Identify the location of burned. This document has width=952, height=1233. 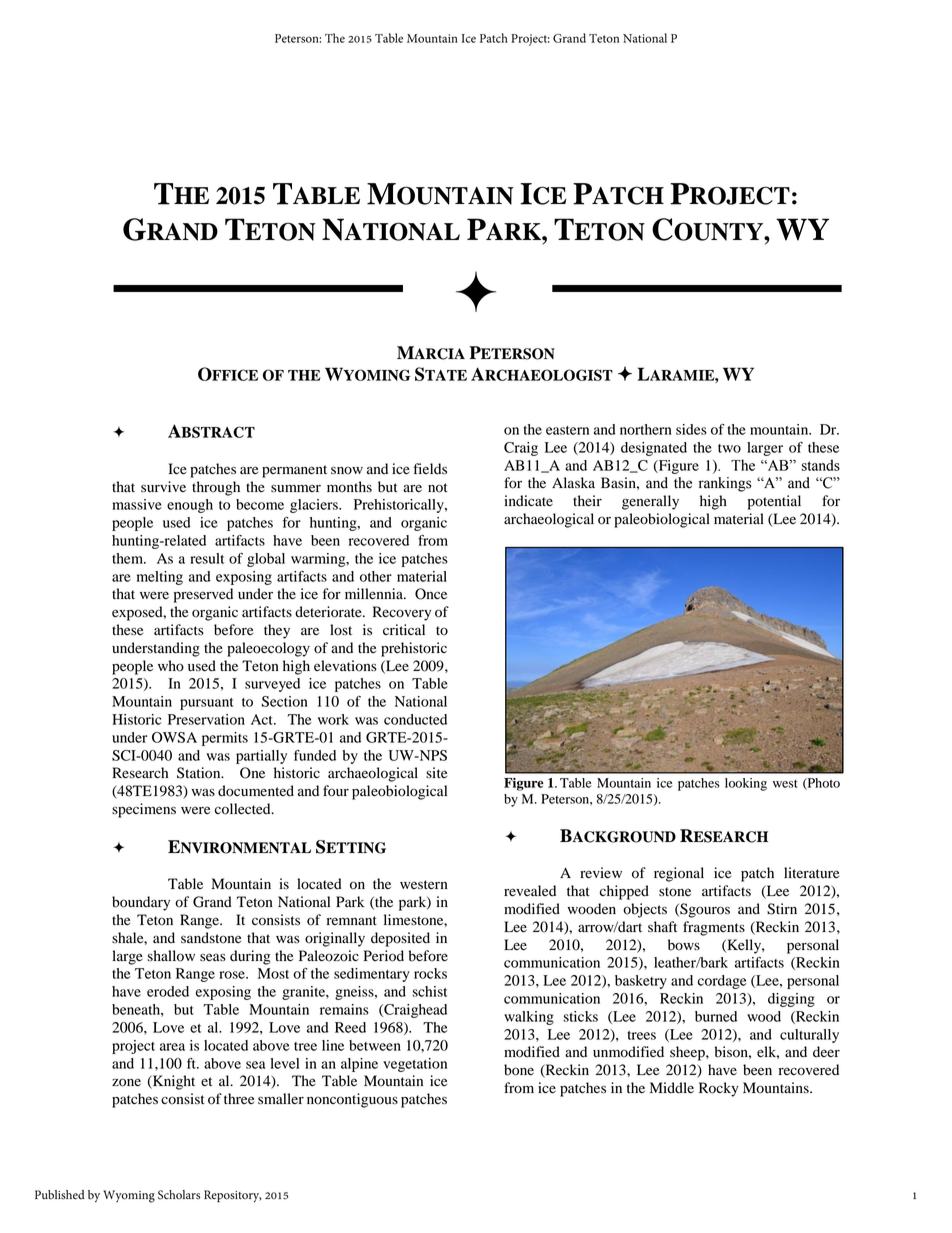
(716, 1016).
